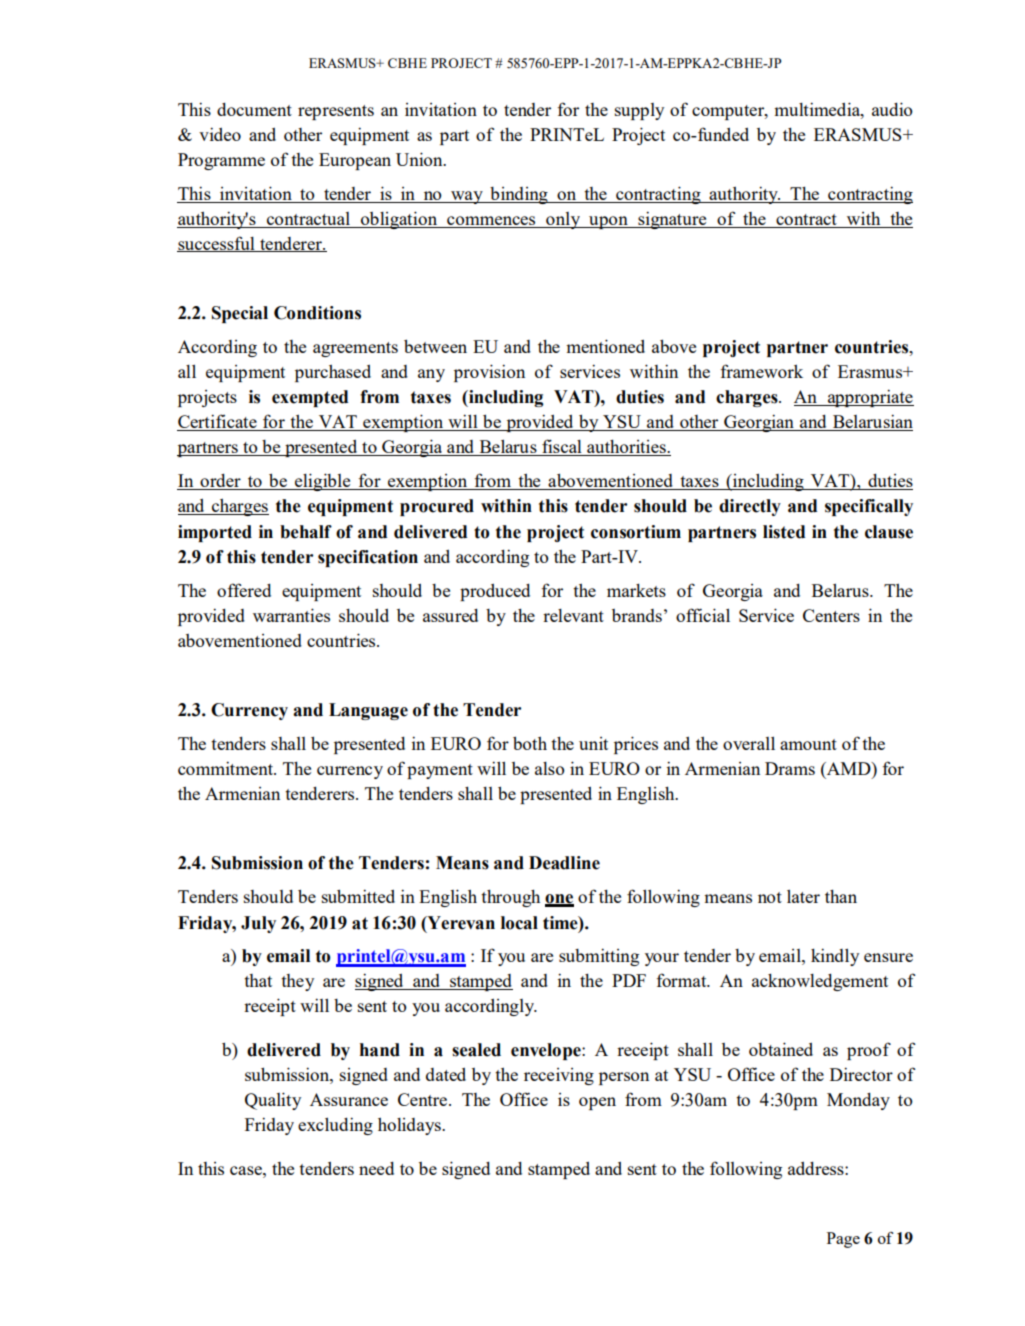 The height and width of the document is (1326, 1025). What do you see at coordinates (597, 1103) in the document?
I see `open` at bounding box center [597, 1103].
